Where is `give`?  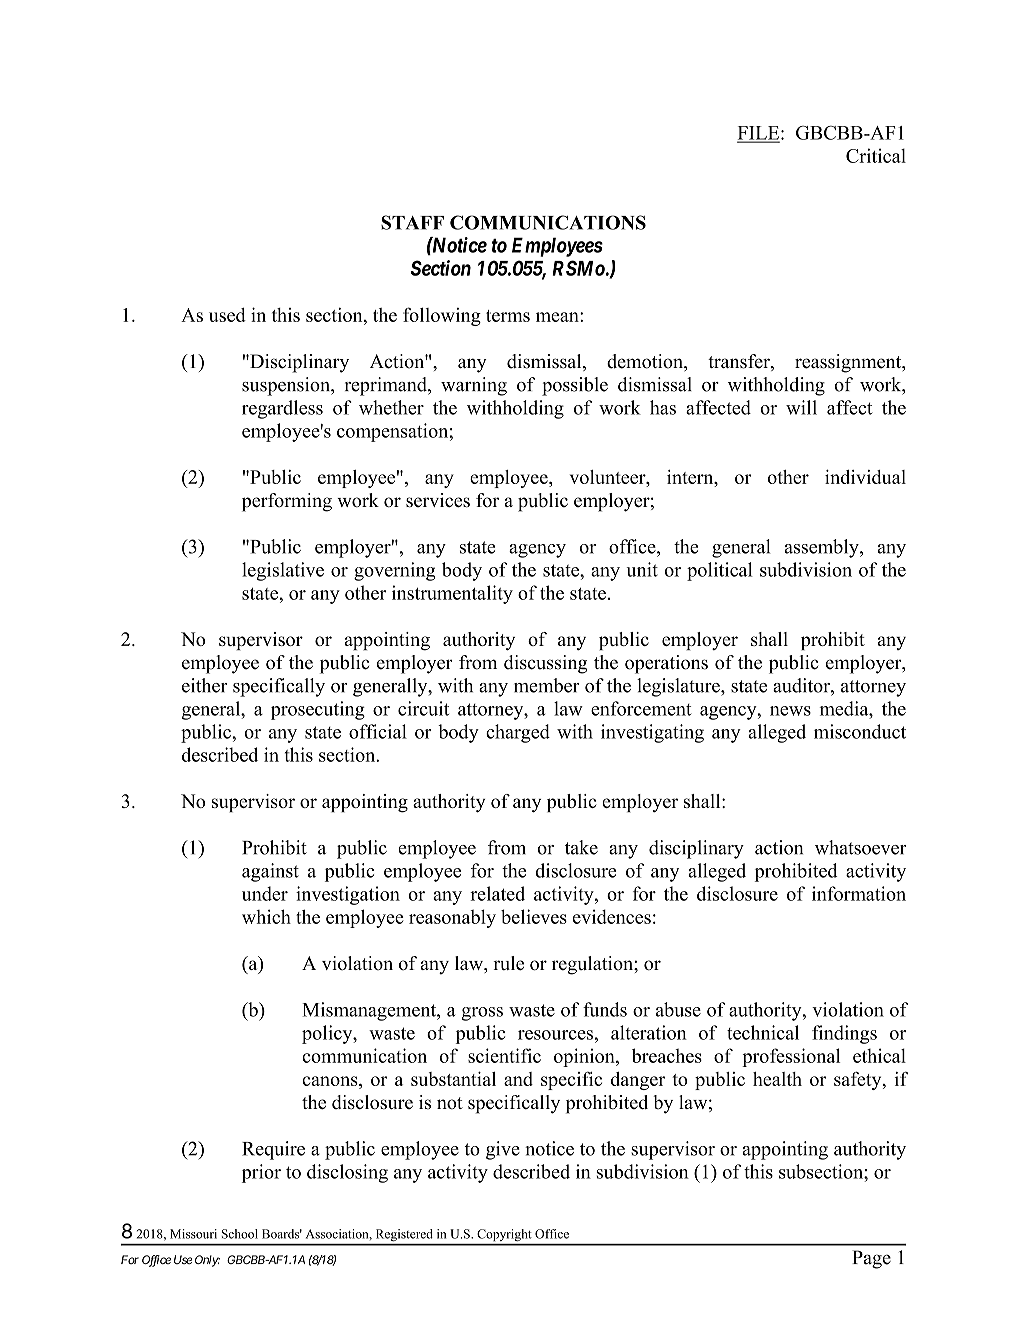
give is located at coordinates (503, 1150).
